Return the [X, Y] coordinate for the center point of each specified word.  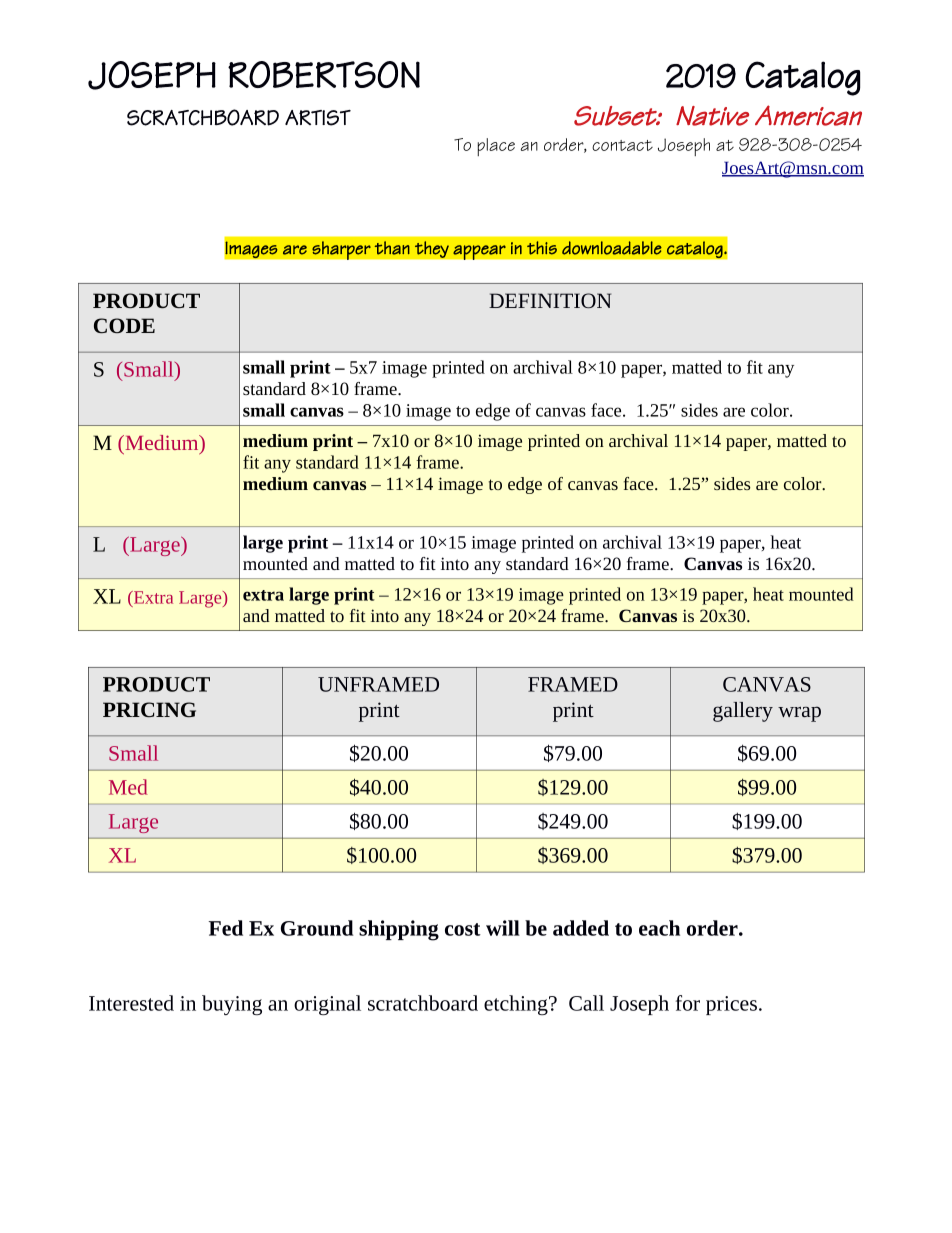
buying [232, 1005]
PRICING [149, 709]
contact [622, 145]
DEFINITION [550, 300]
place [496, 147]
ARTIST [318, 118]
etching [517, 1005]
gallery [743, 712]
